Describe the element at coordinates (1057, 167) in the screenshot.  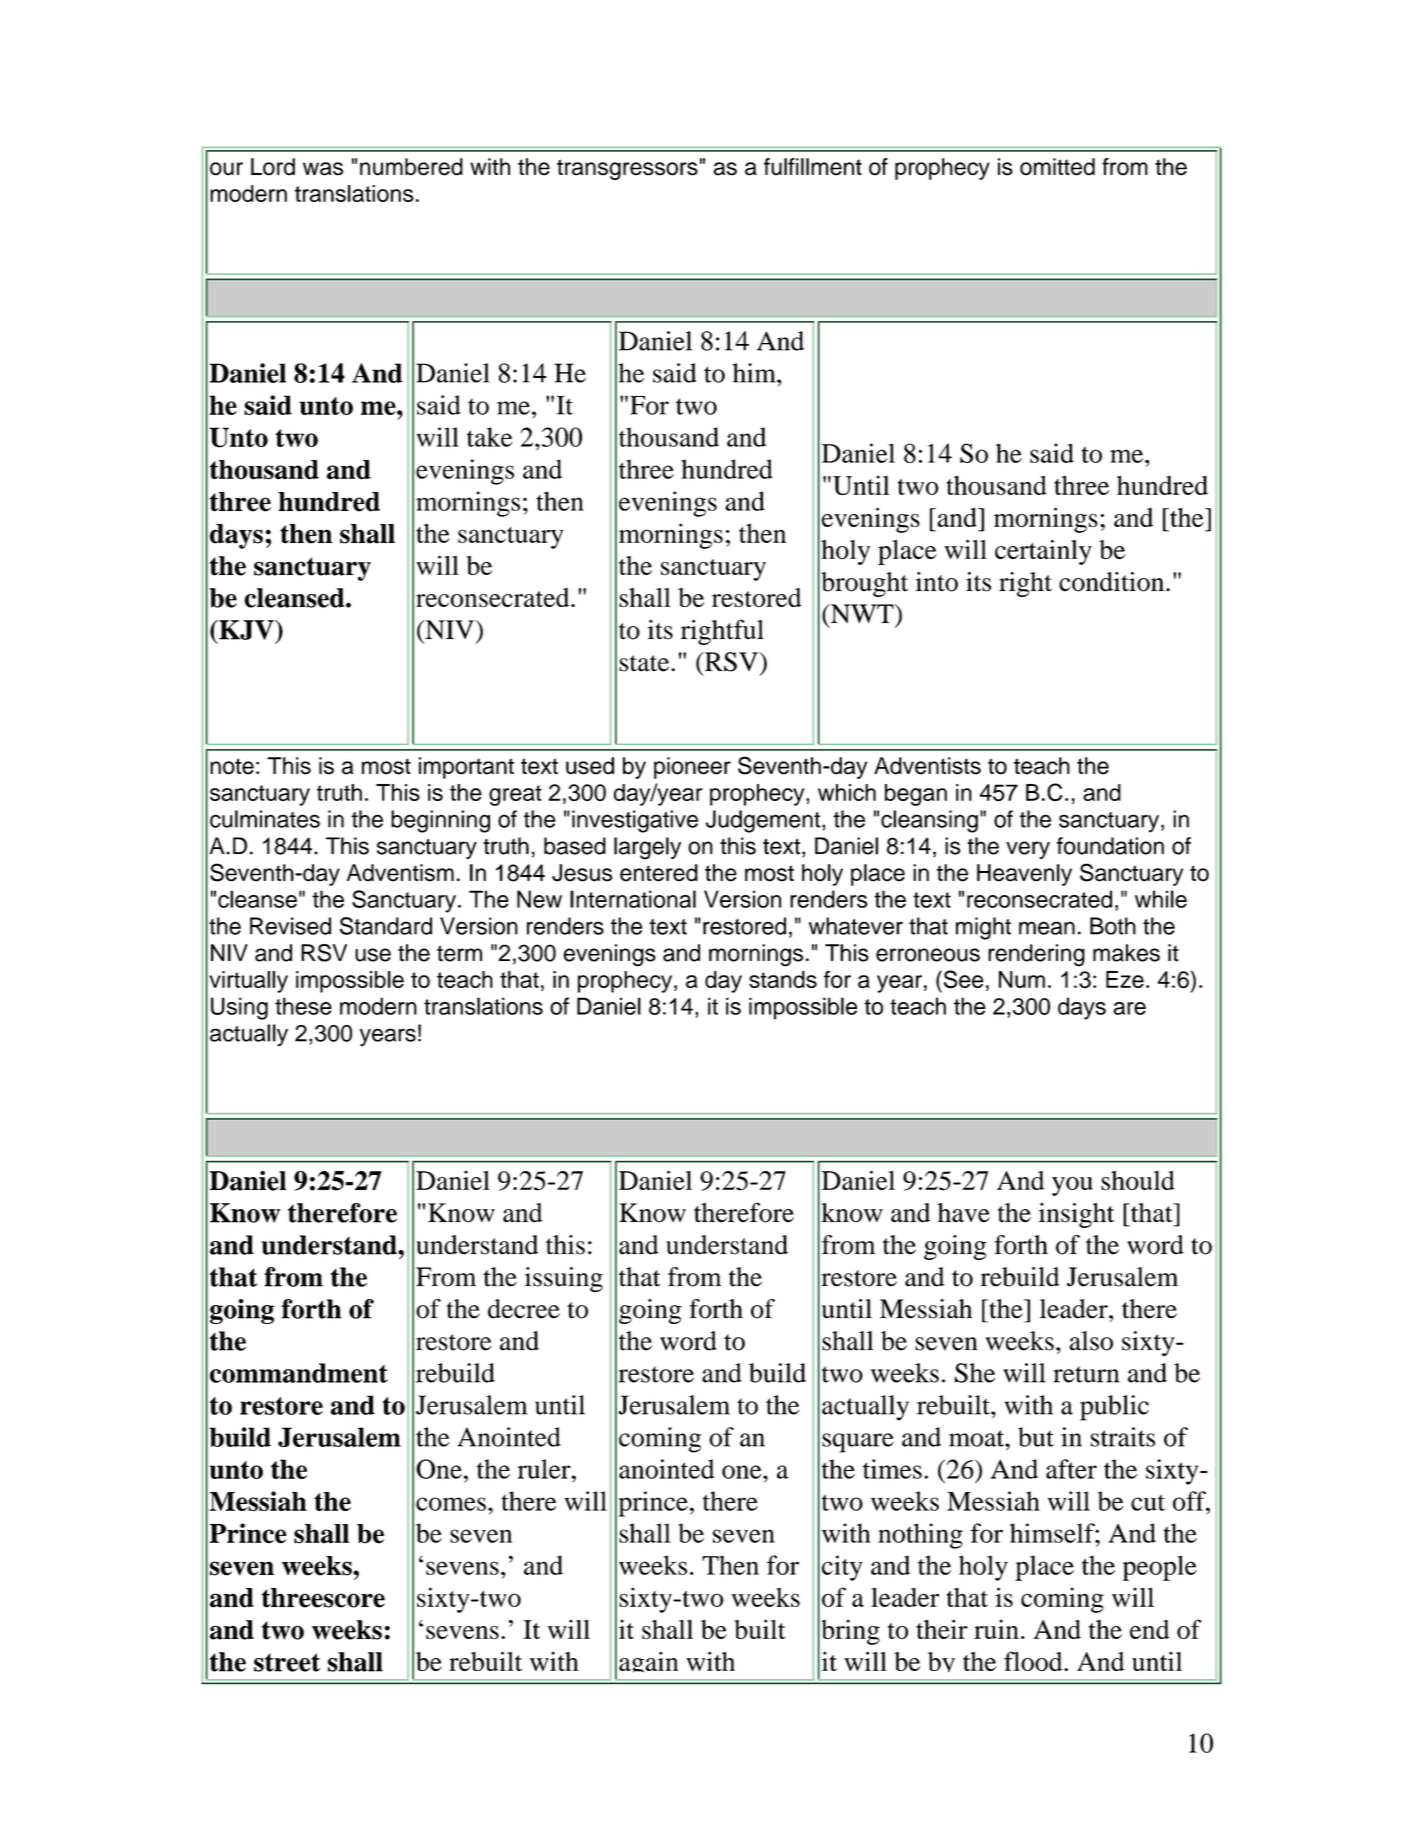
I see `omitted` at that location.
